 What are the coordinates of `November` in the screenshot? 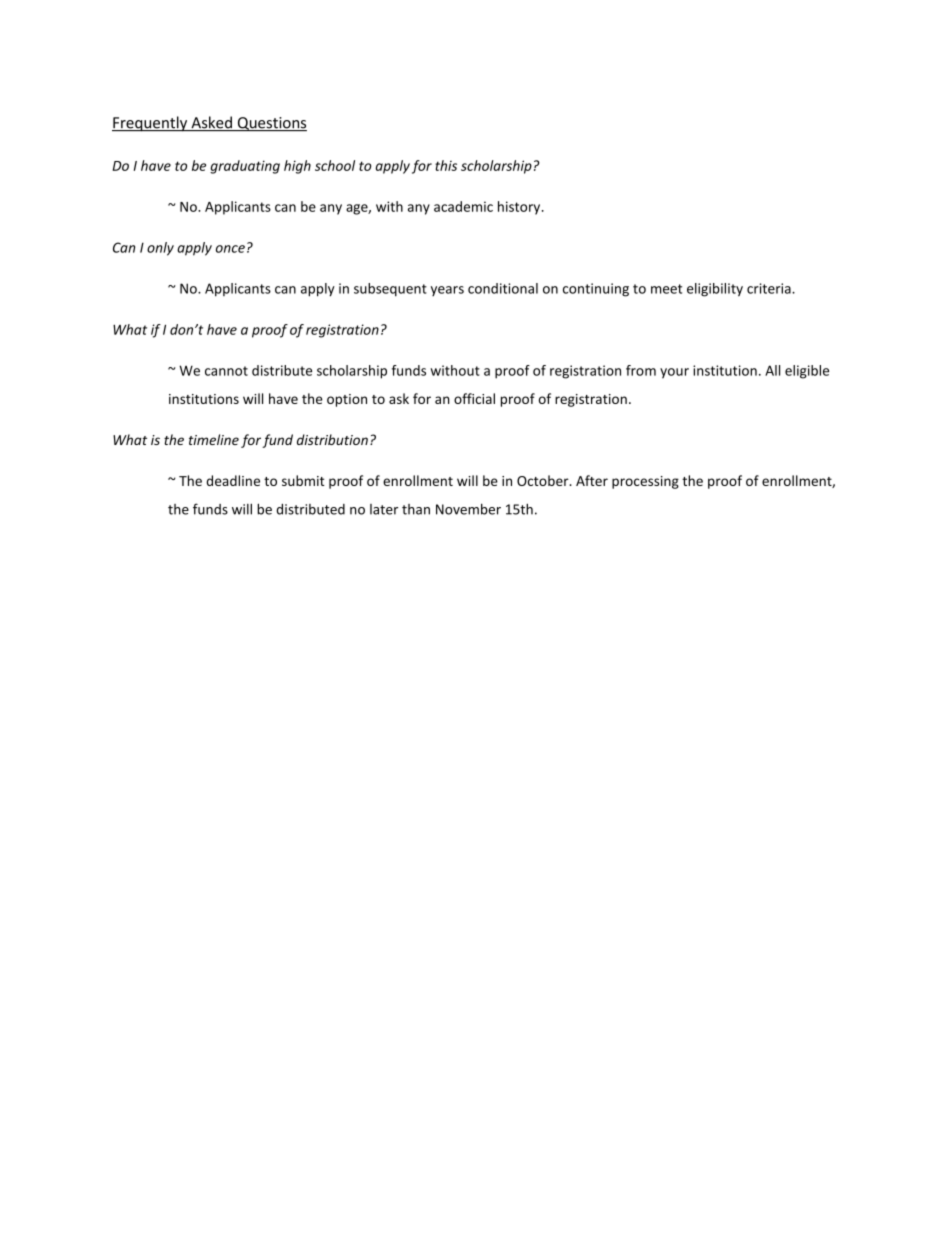 It's located at (468, 509).
